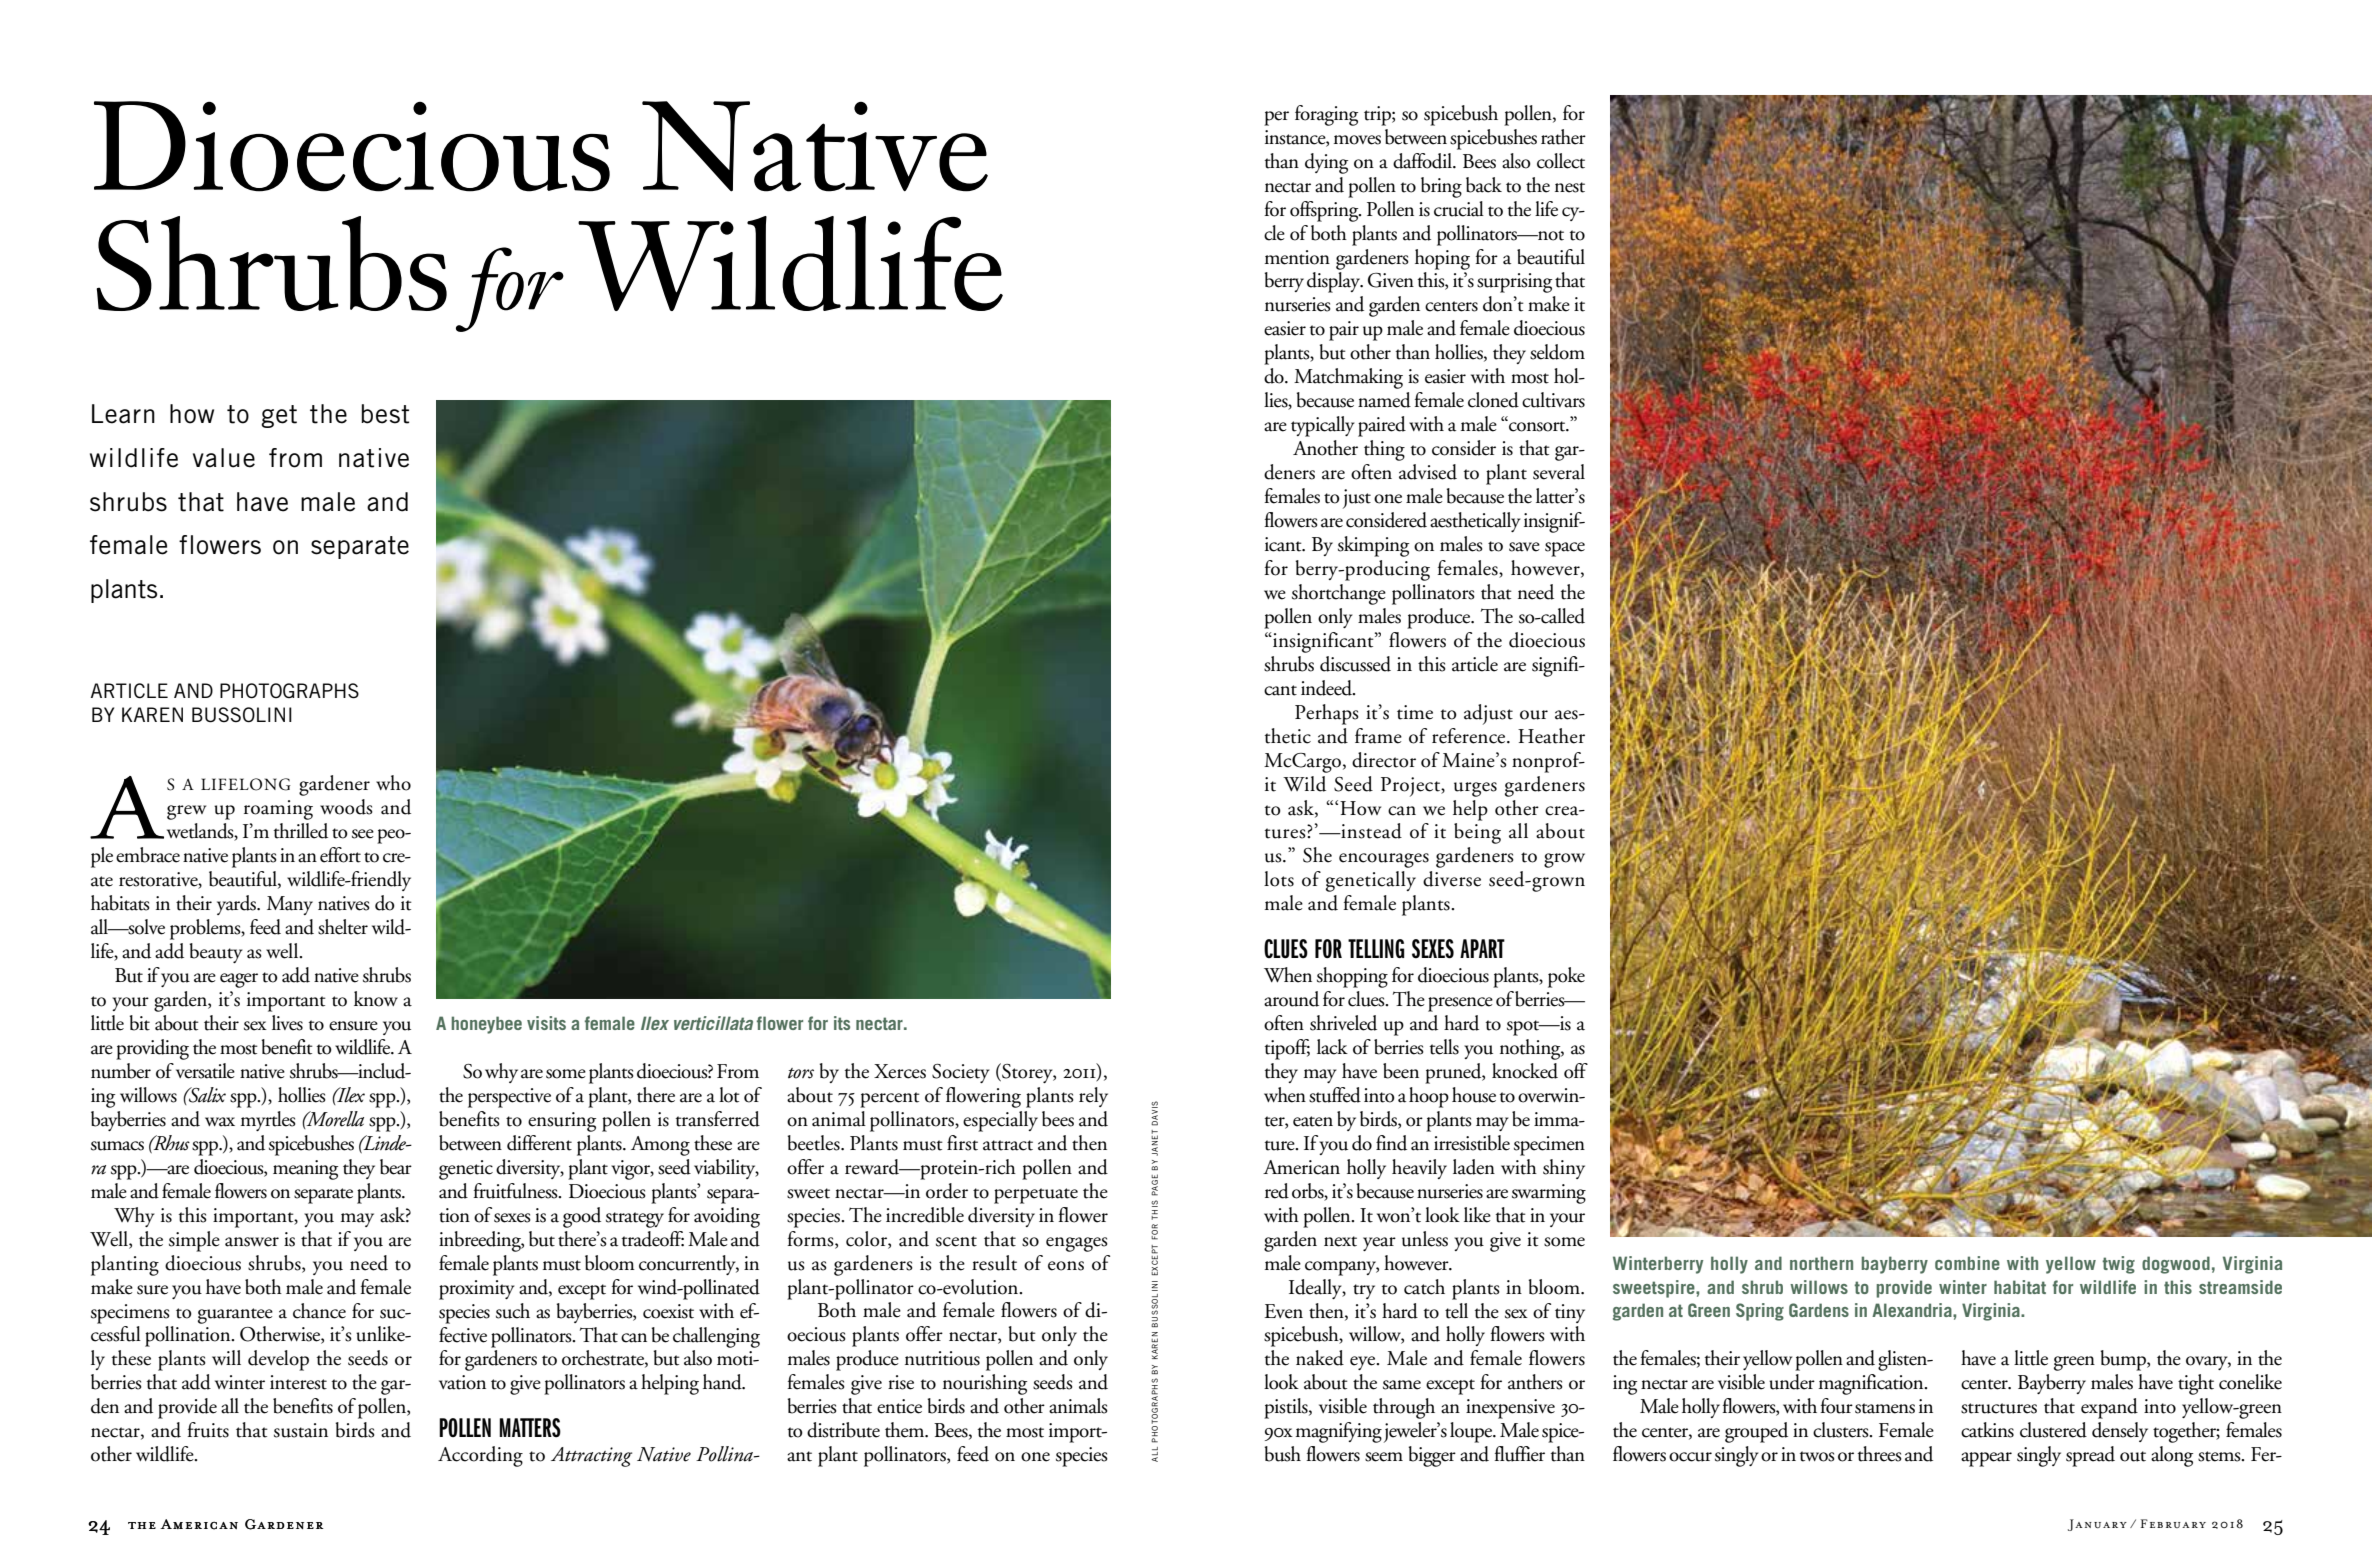 This screenshot has height=1563, width=2372. Describe the element at coordinates (346, 807) in the screenshot. I see `woods` at that location.
